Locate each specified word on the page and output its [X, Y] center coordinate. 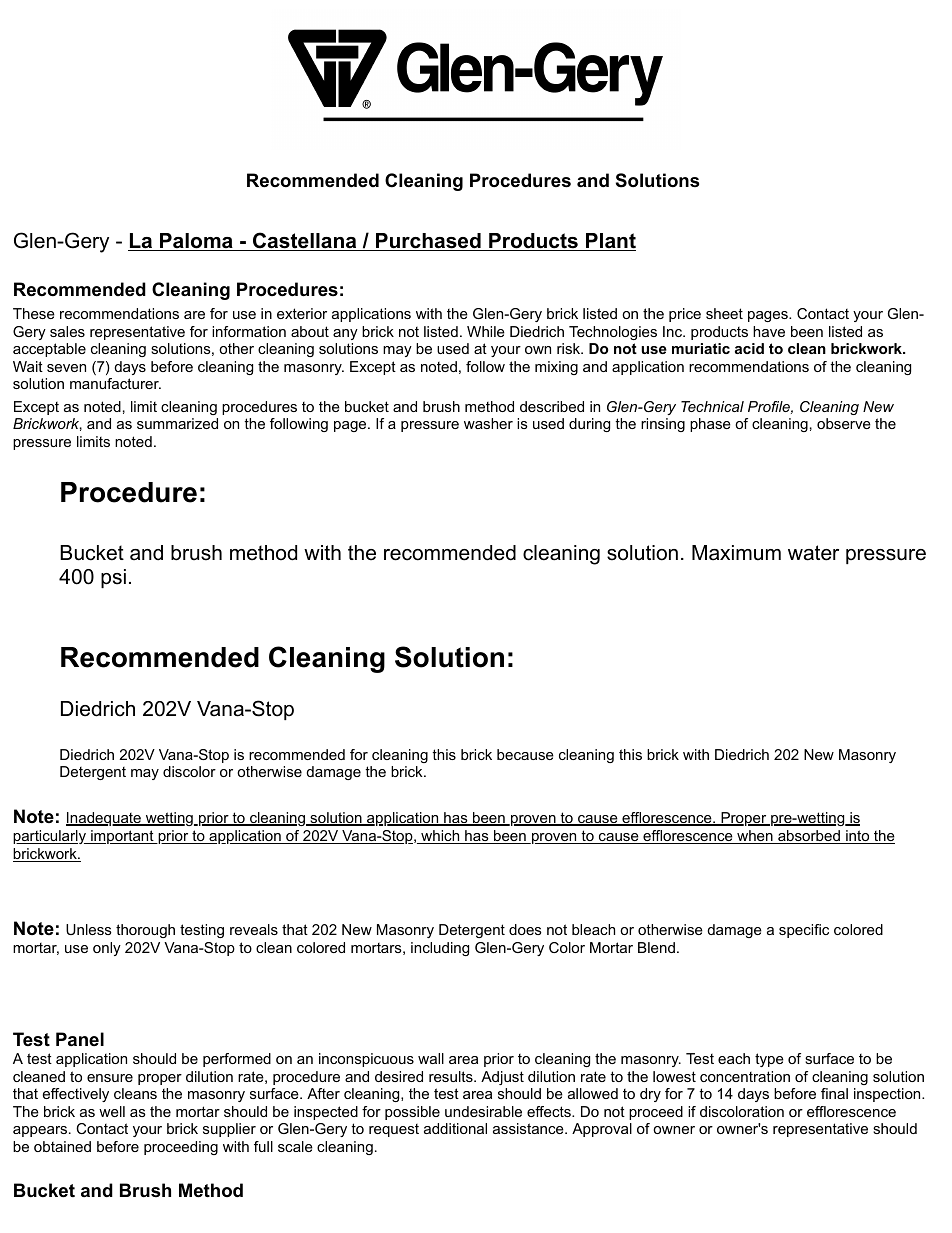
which [440, 837]
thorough [145, 931]
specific [804, 931]
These [34, 313]
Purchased [428, 242]
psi [113, 578]
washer [488, 423]
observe [844, 423]
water [813, 553]
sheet [724, 313]
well [112, 1111]
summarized [177, 423]
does [525, 929]
